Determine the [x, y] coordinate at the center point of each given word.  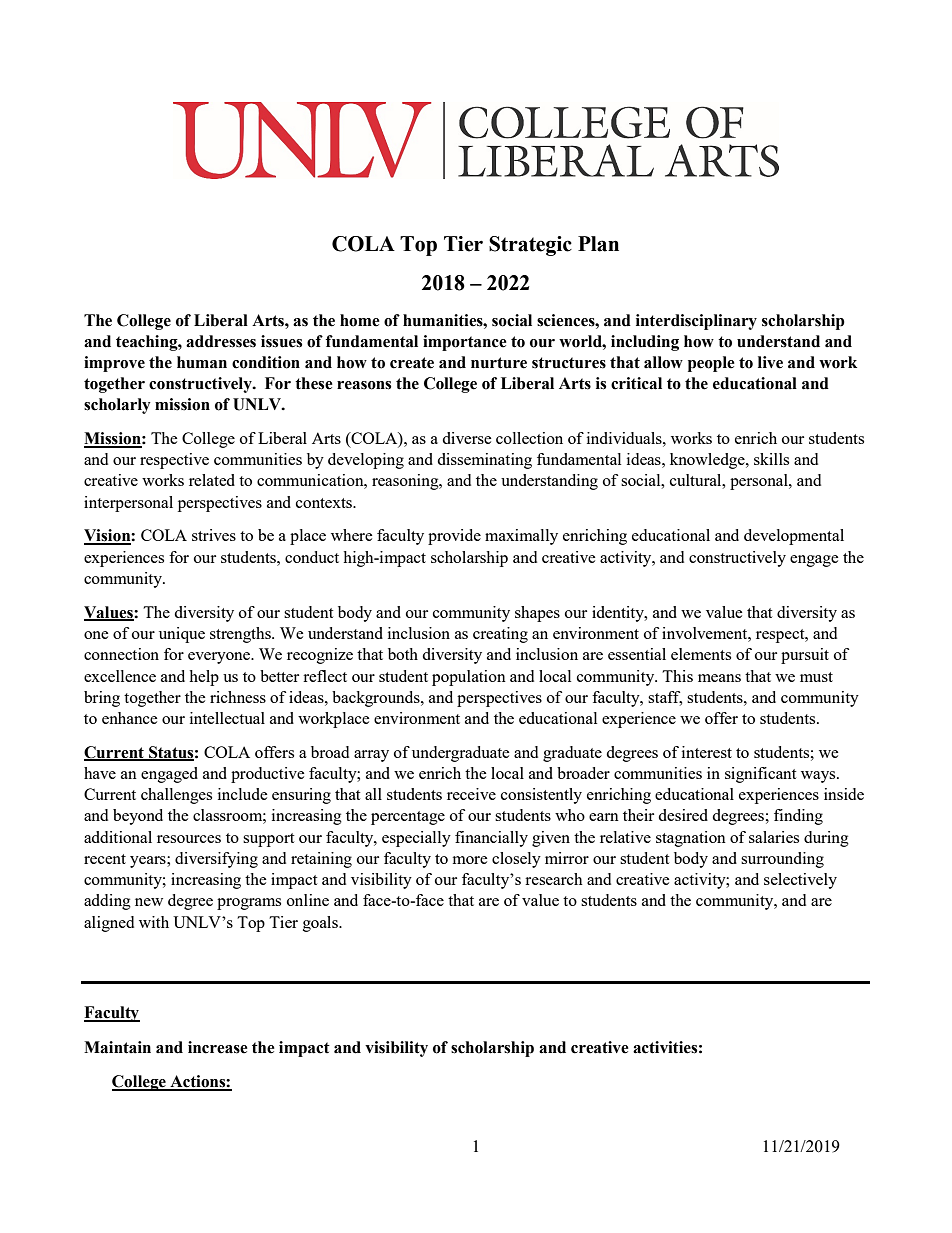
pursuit [805, 656]
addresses [221, 341]
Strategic [530, 246]
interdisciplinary [696, 322]
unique [182, 635]
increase [218, 1047]
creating [500, 635]
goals [321, 924]
